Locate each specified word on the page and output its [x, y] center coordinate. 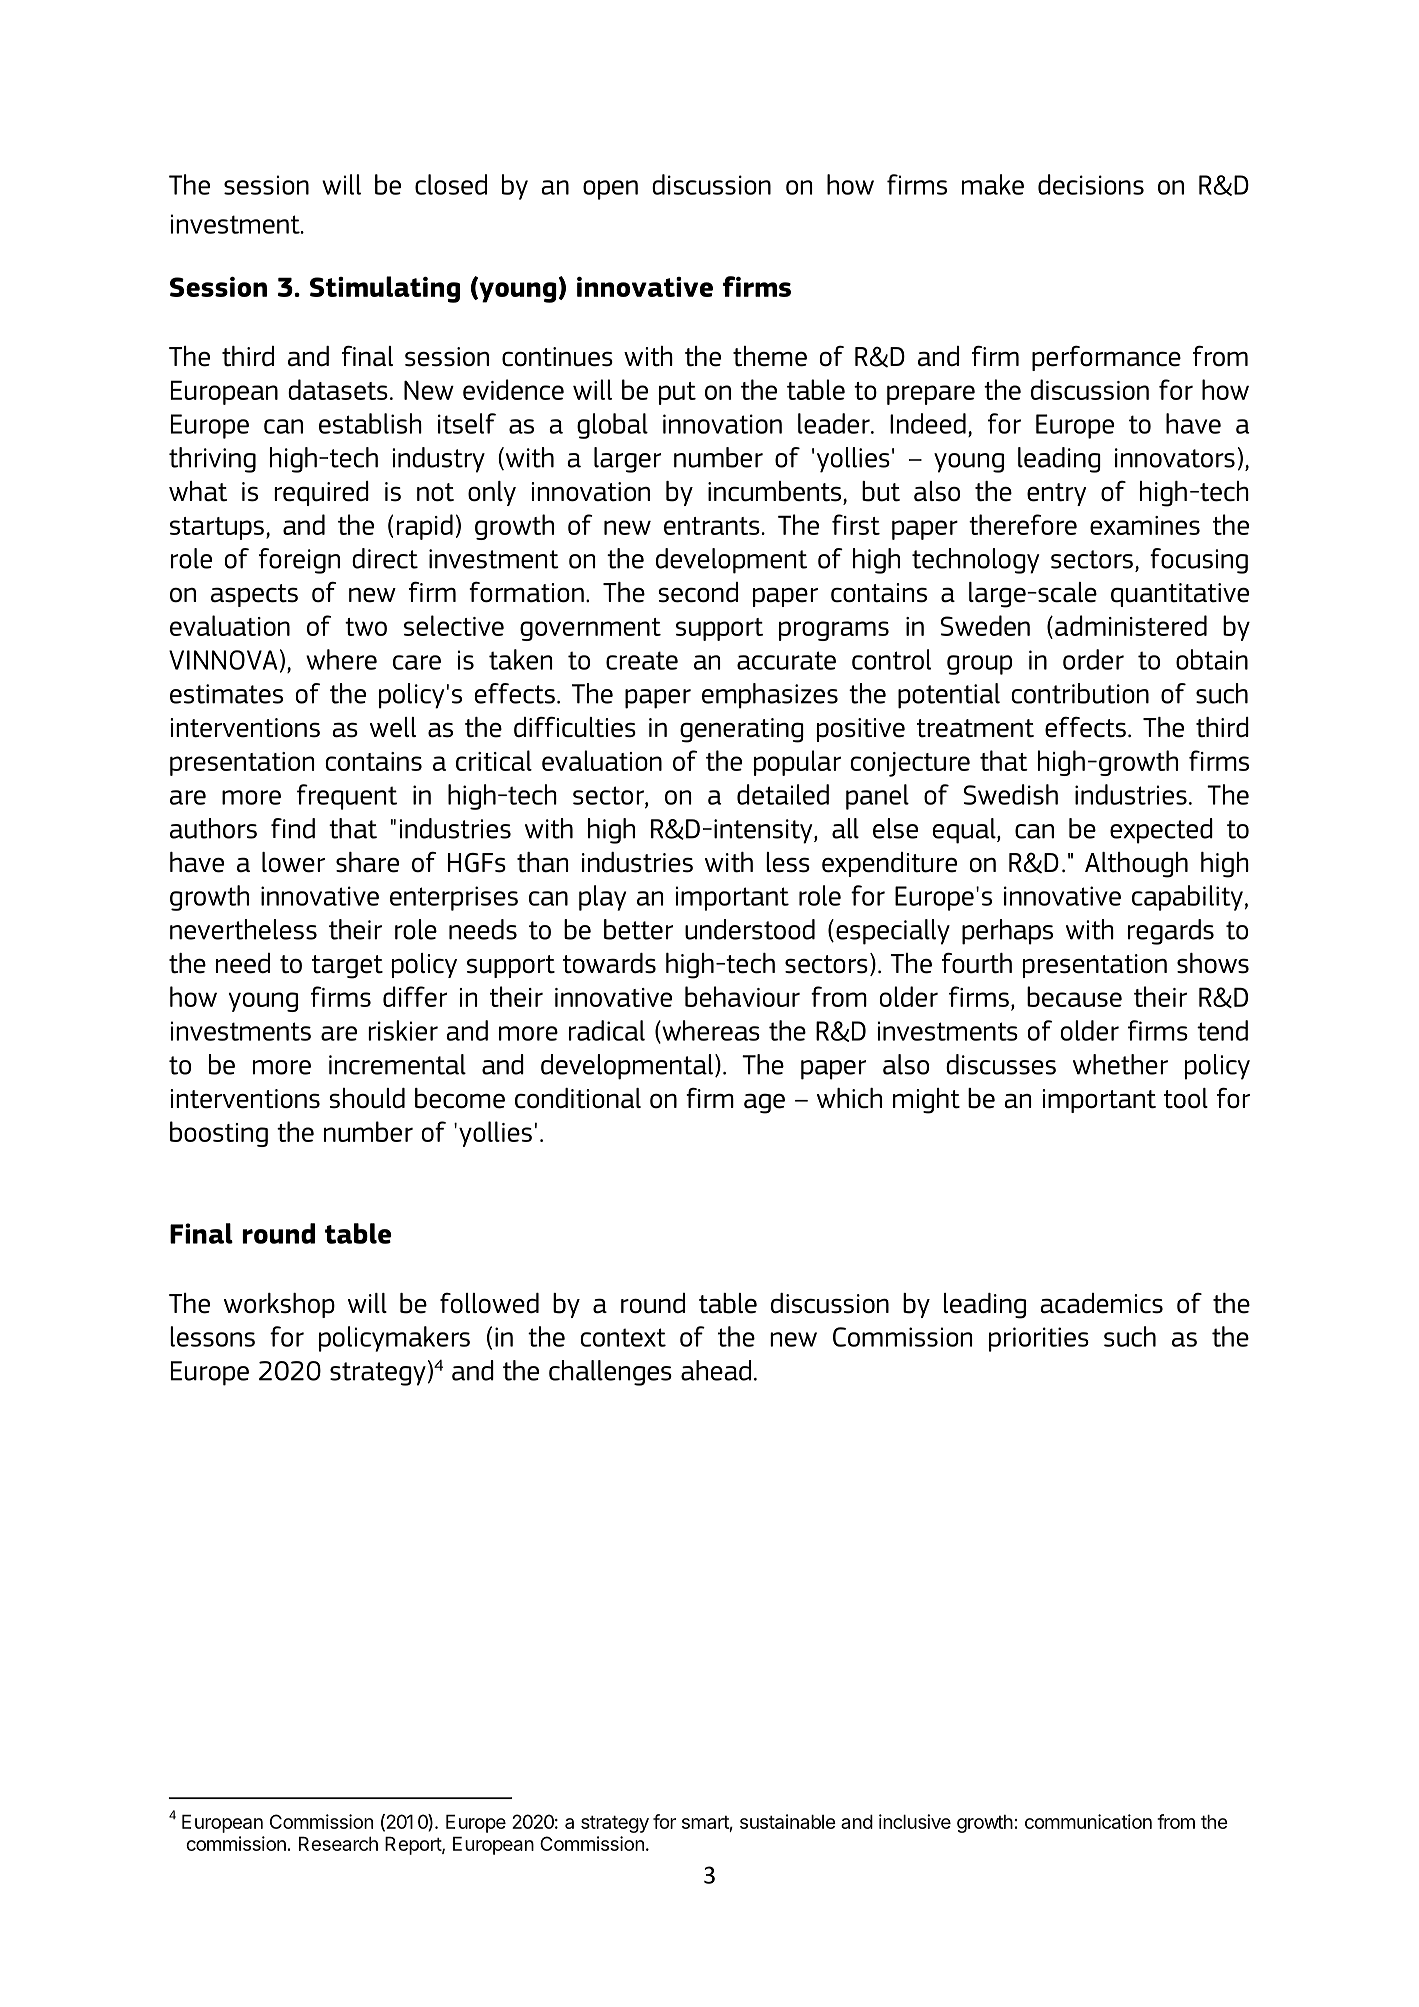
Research [338, 1843]
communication [1088, 1821]
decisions [1091, 184]
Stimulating [385, 289]
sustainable [788, 1821]
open [610, 190]
